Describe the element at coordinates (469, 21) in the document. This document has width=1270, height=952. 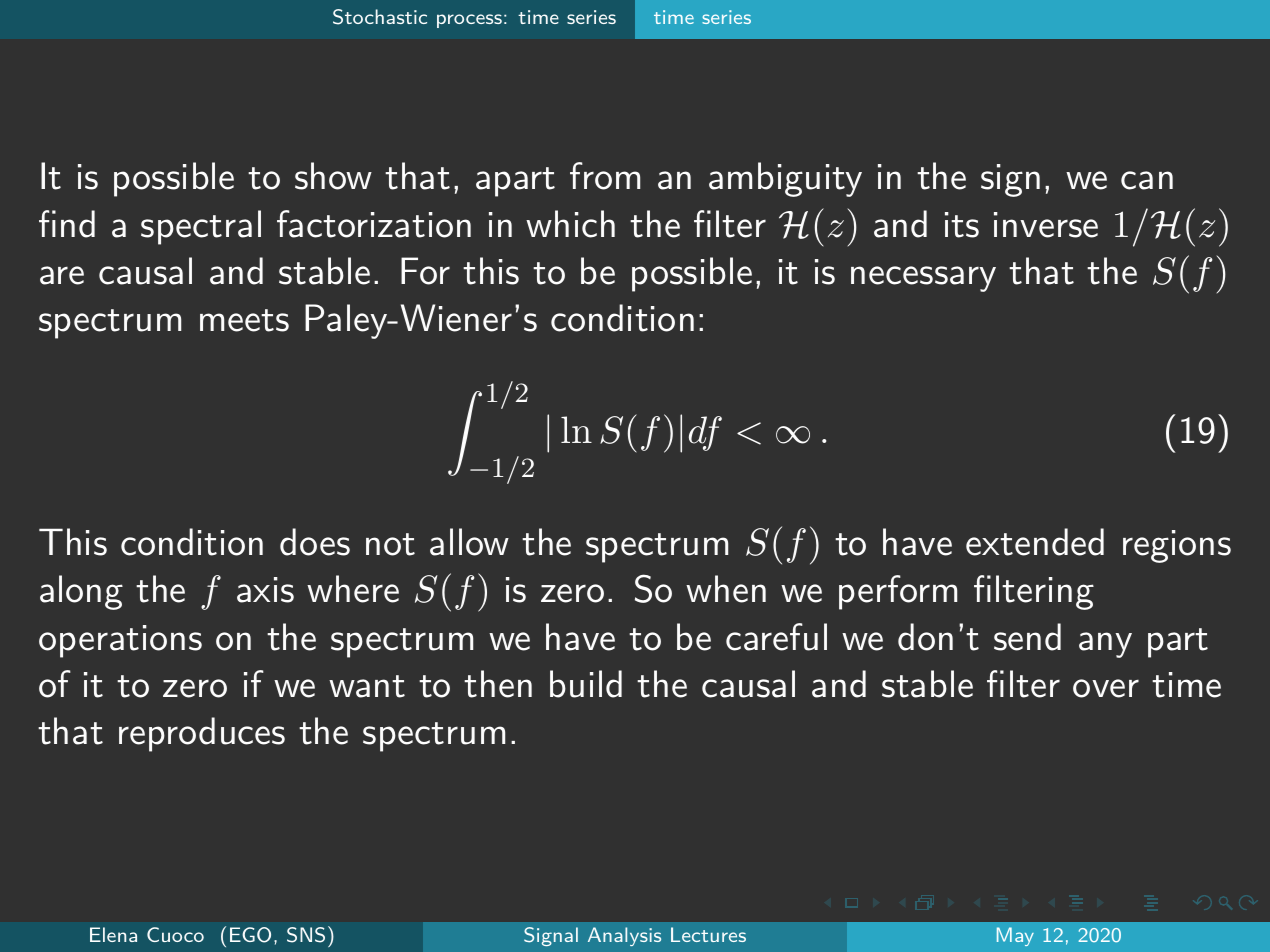
I see `process` at that location.
